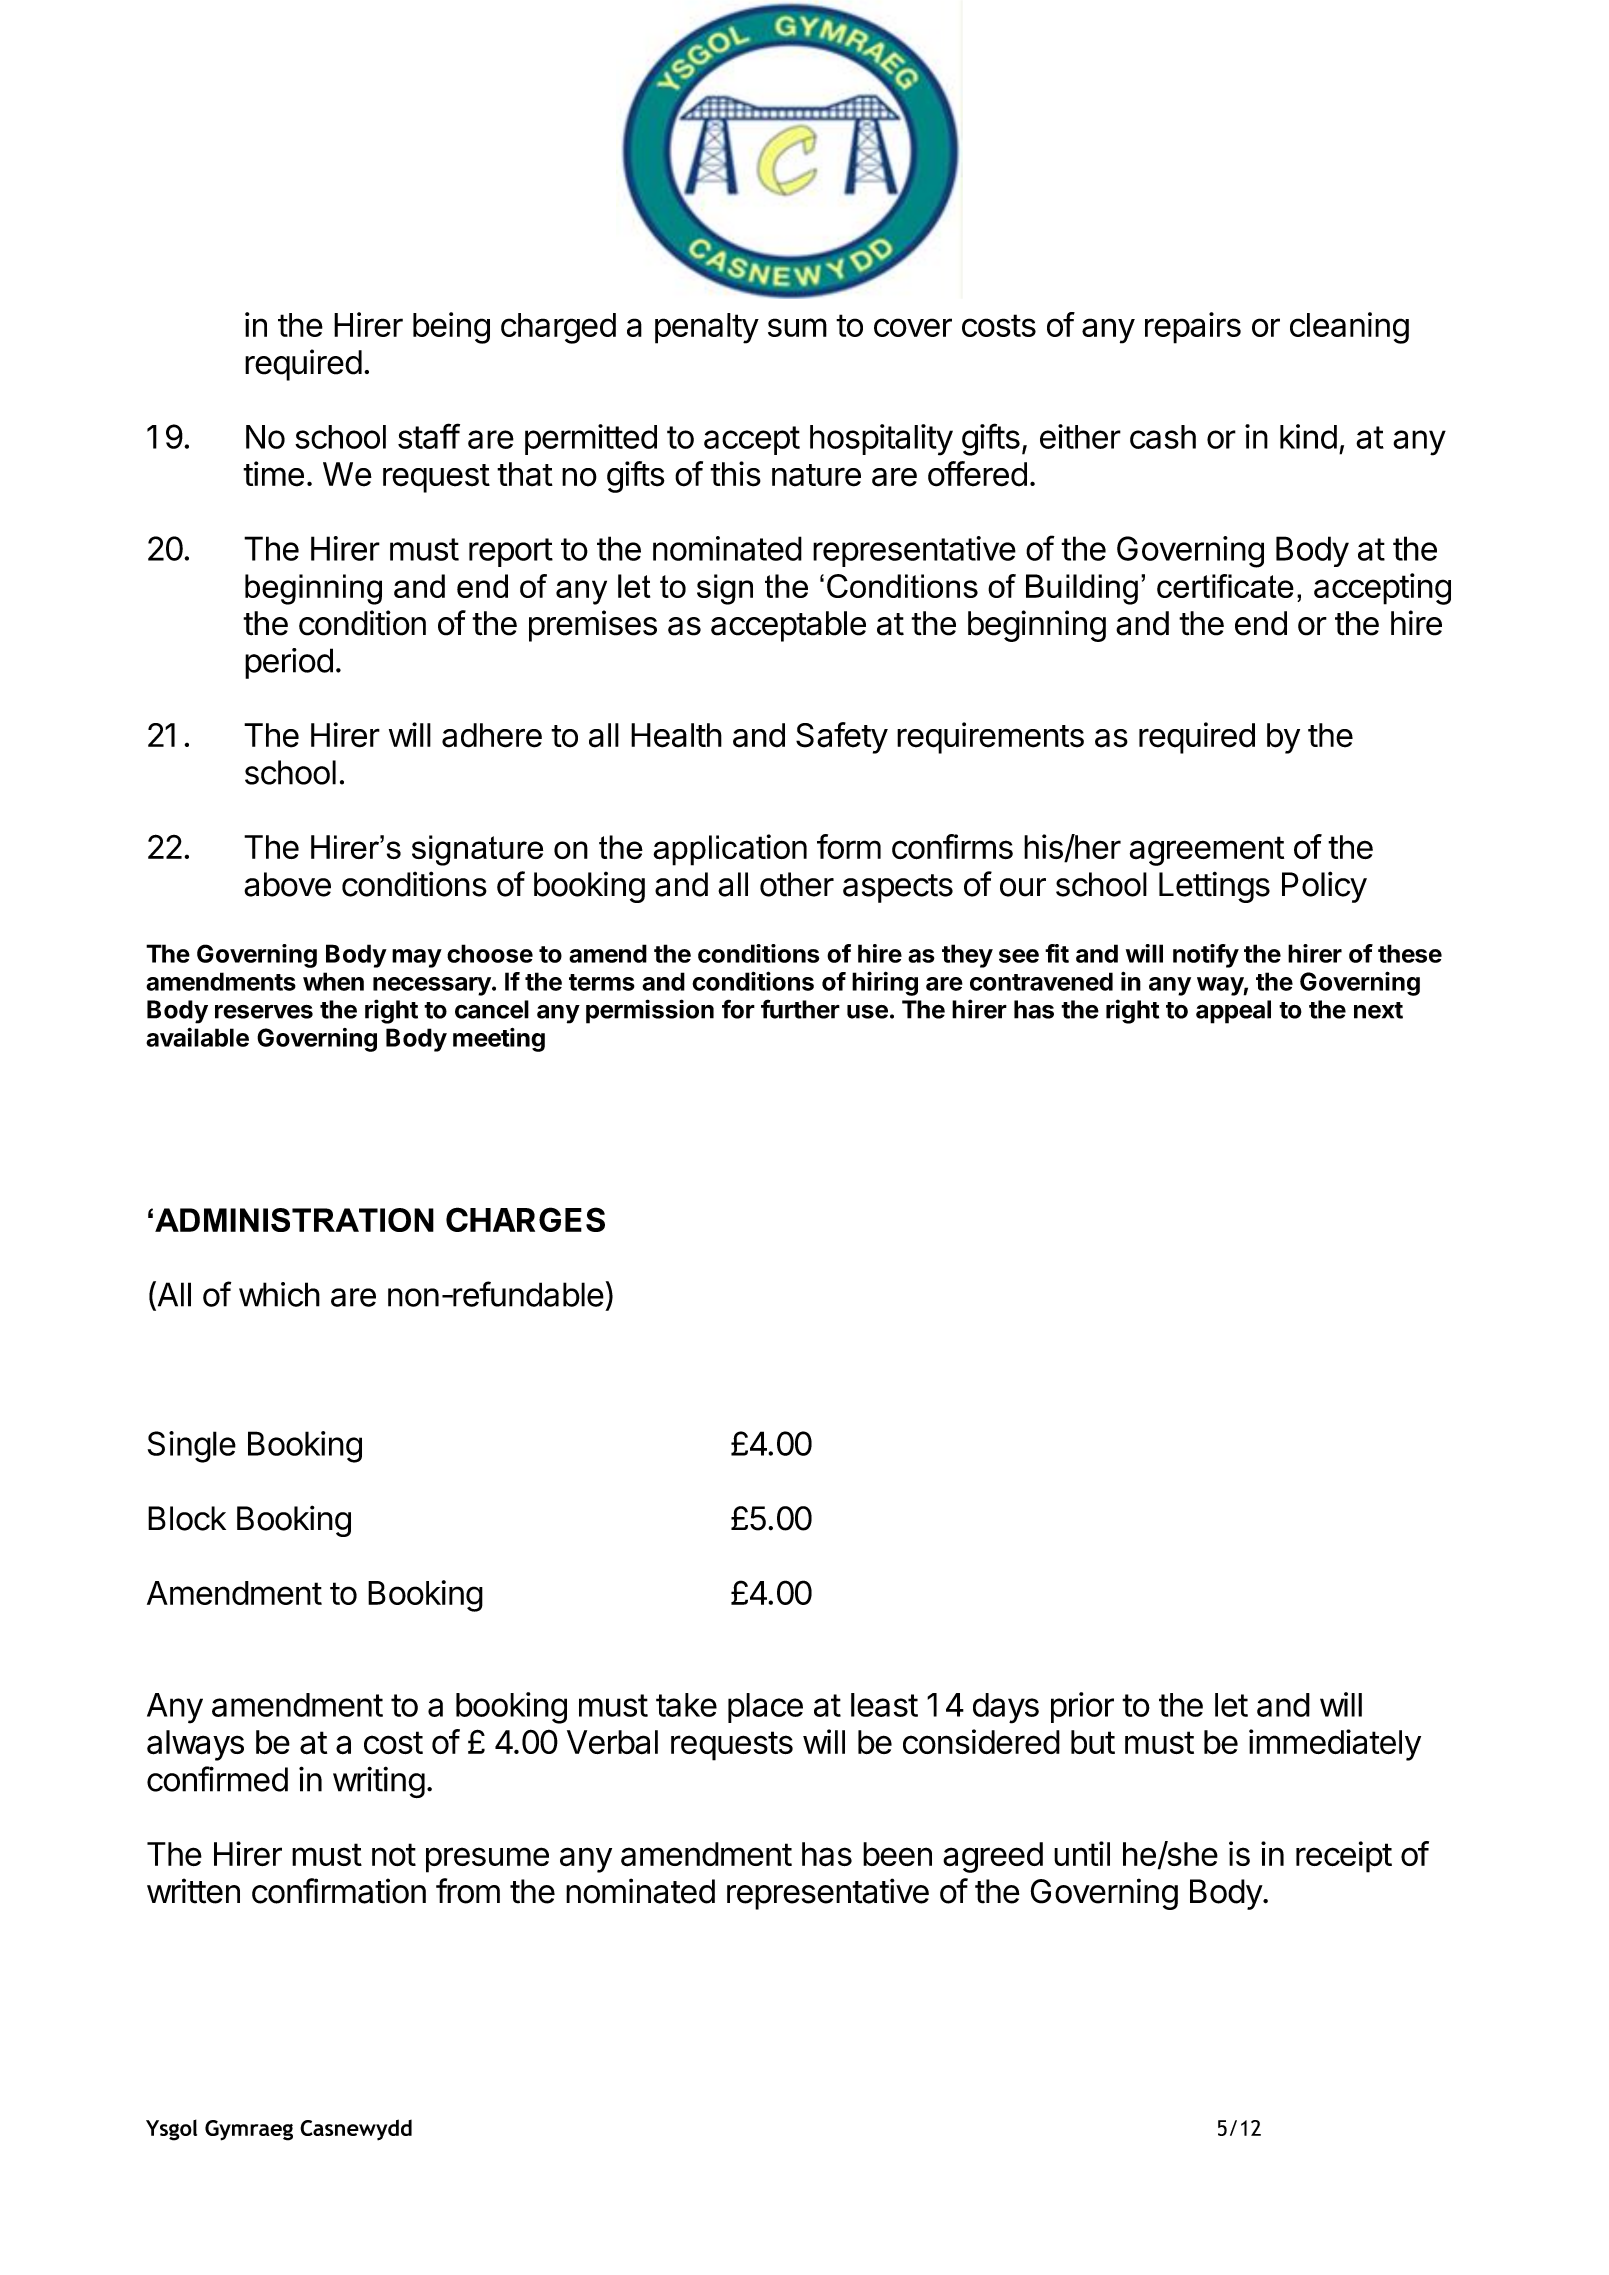 The image size is (1609, 2275). I want to click on CHARGES, so click(525, 1219).
